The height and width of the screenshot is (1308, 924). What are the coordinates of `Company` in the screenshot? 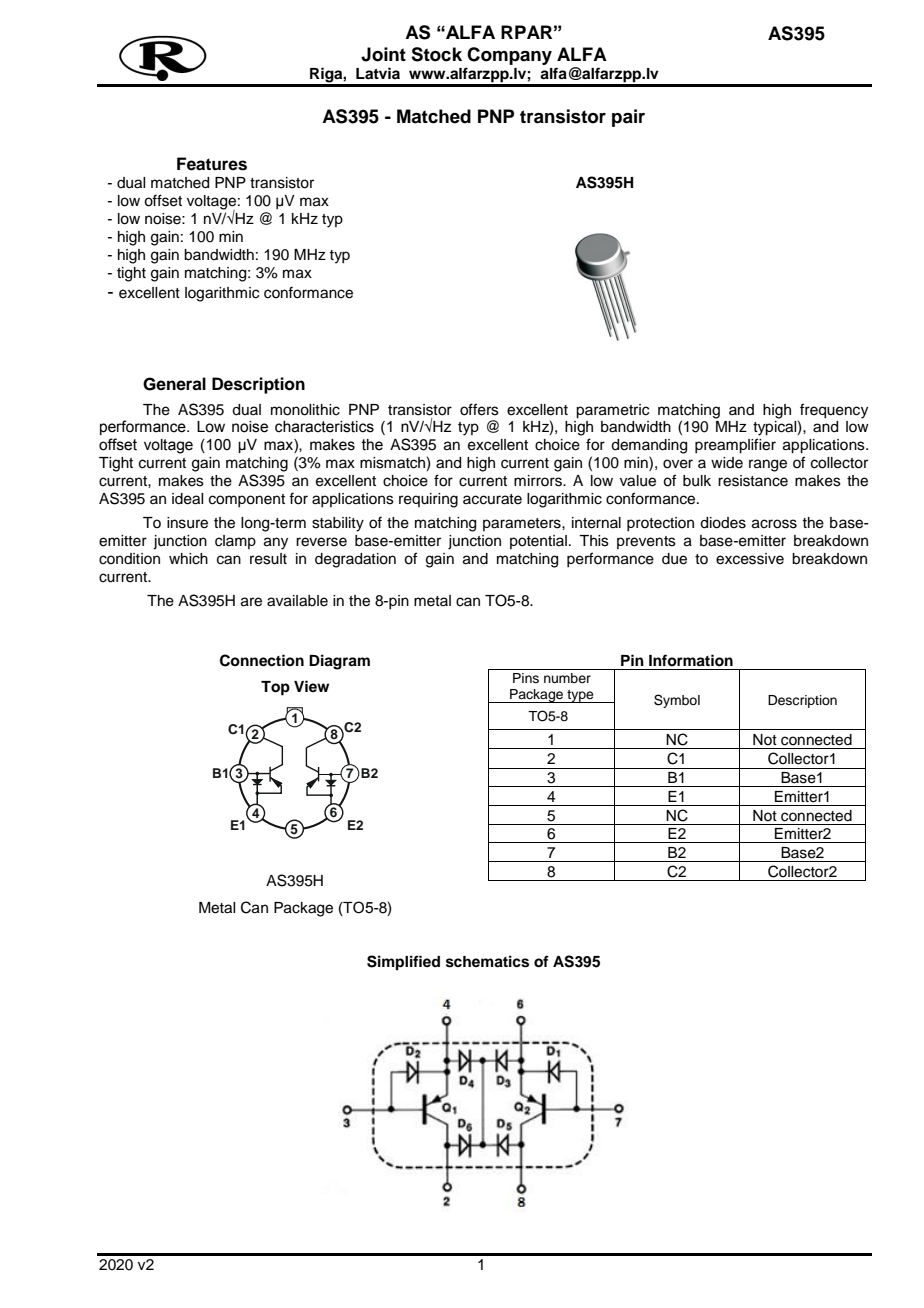 It's located at (509, 56).
